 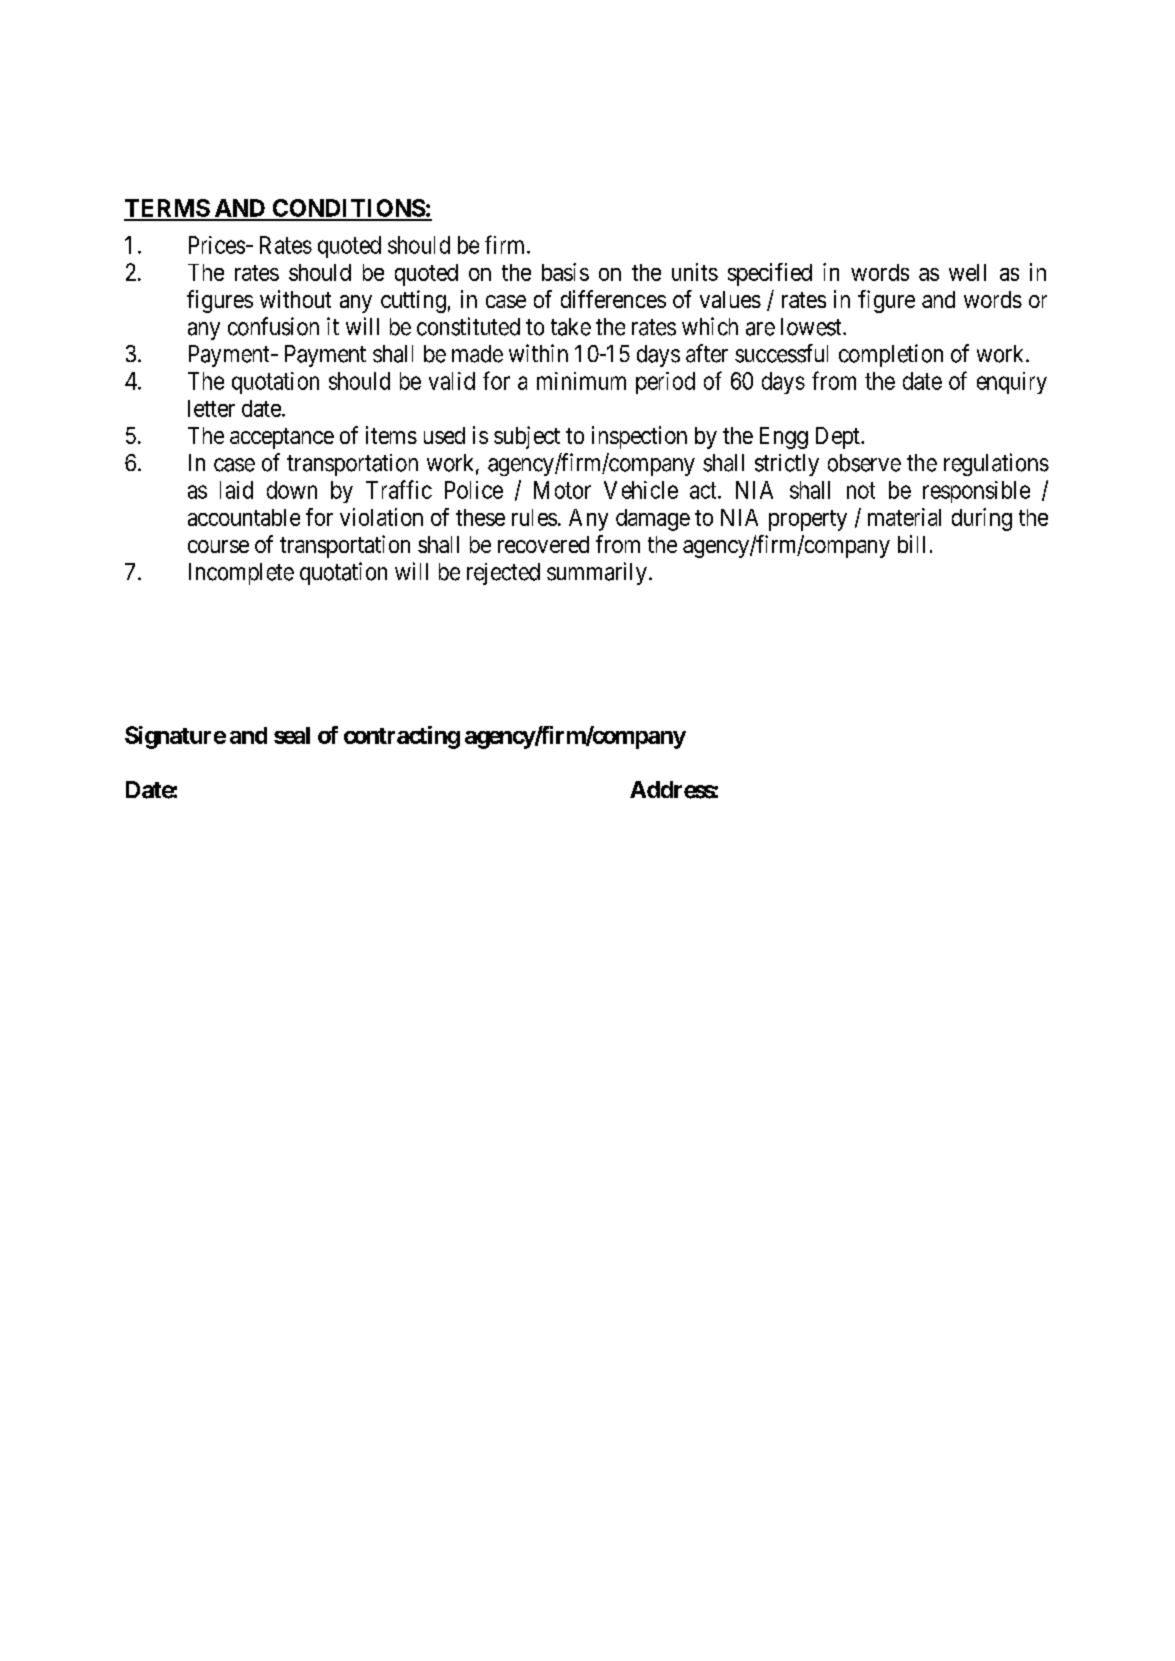 I want to click on without, so click(x=295, y=299).
